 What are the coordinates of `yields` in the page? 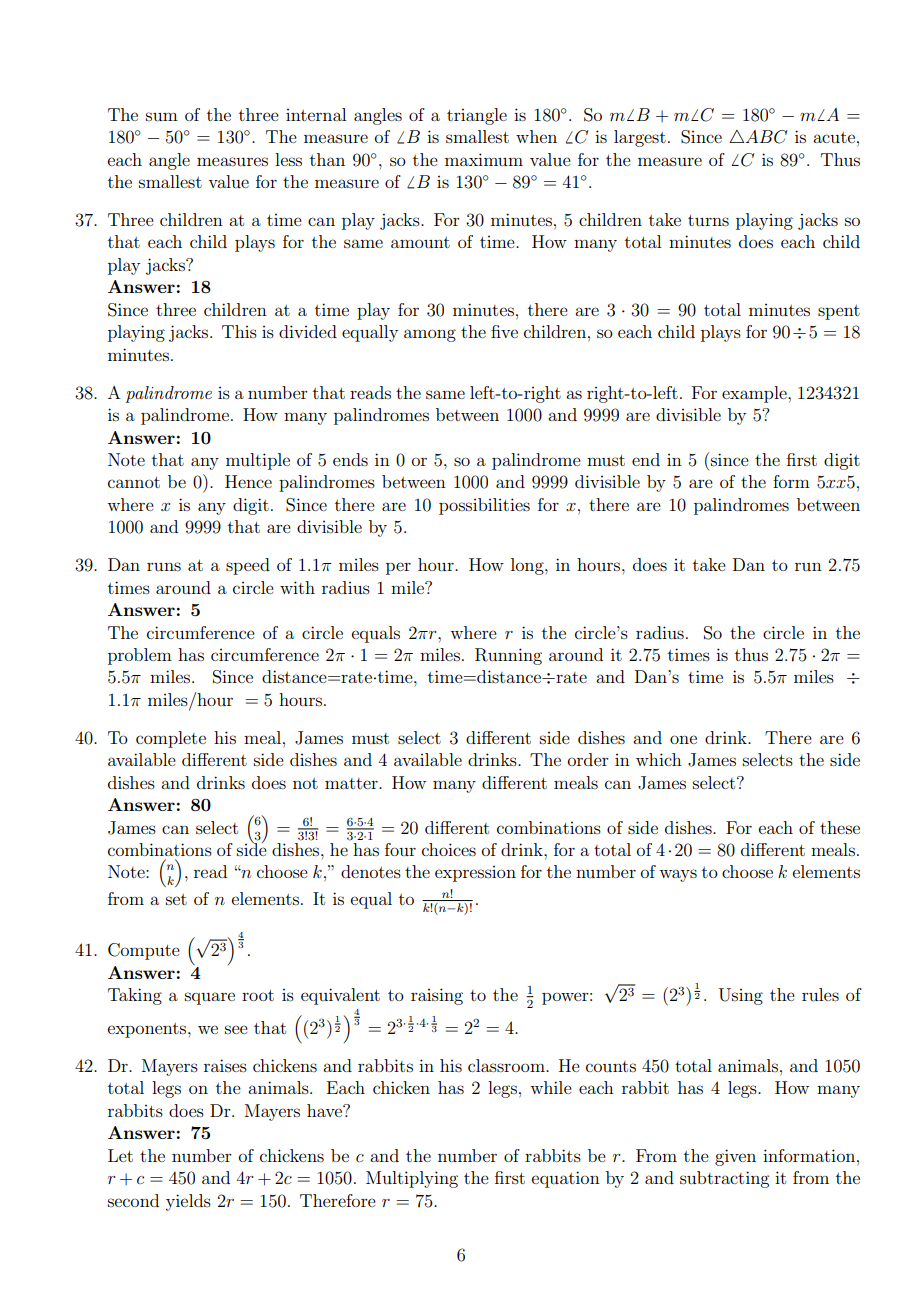 It's located at (188, 1202).
